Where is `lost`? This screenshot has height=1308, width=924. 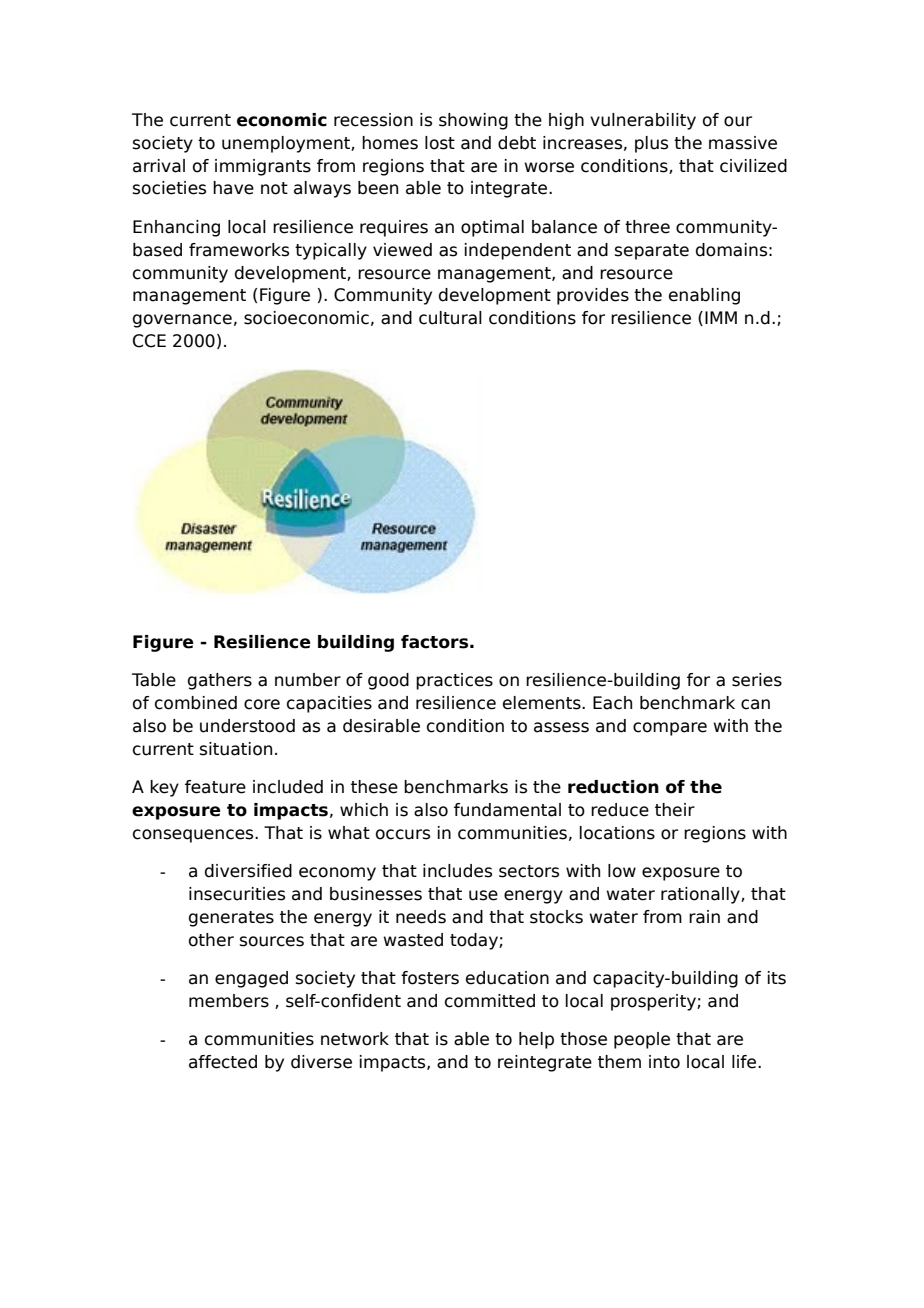
lost is located at coordinates (440, 143).
